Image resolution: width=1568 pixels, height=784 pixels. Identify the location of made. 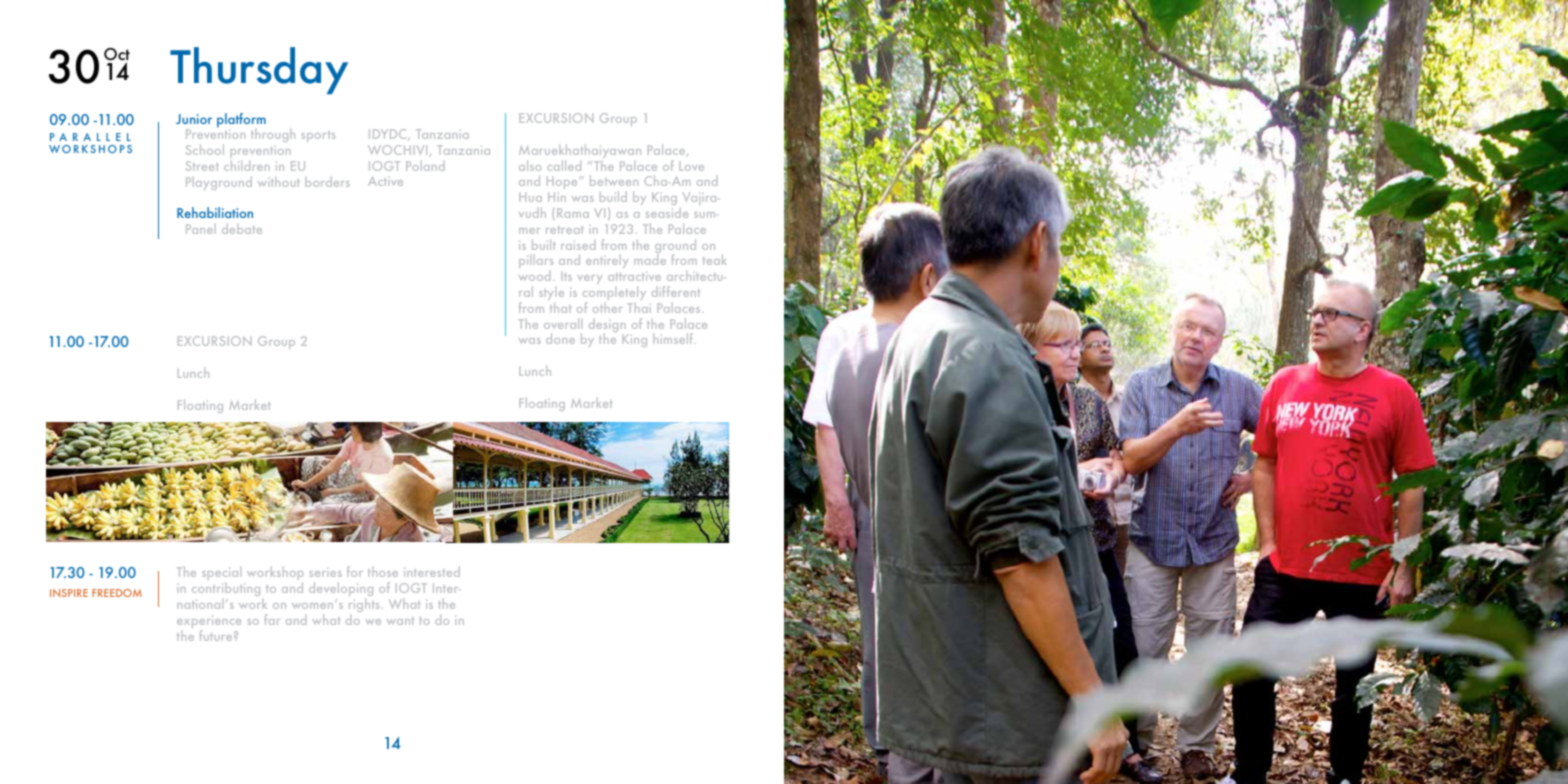
(650, 259).
